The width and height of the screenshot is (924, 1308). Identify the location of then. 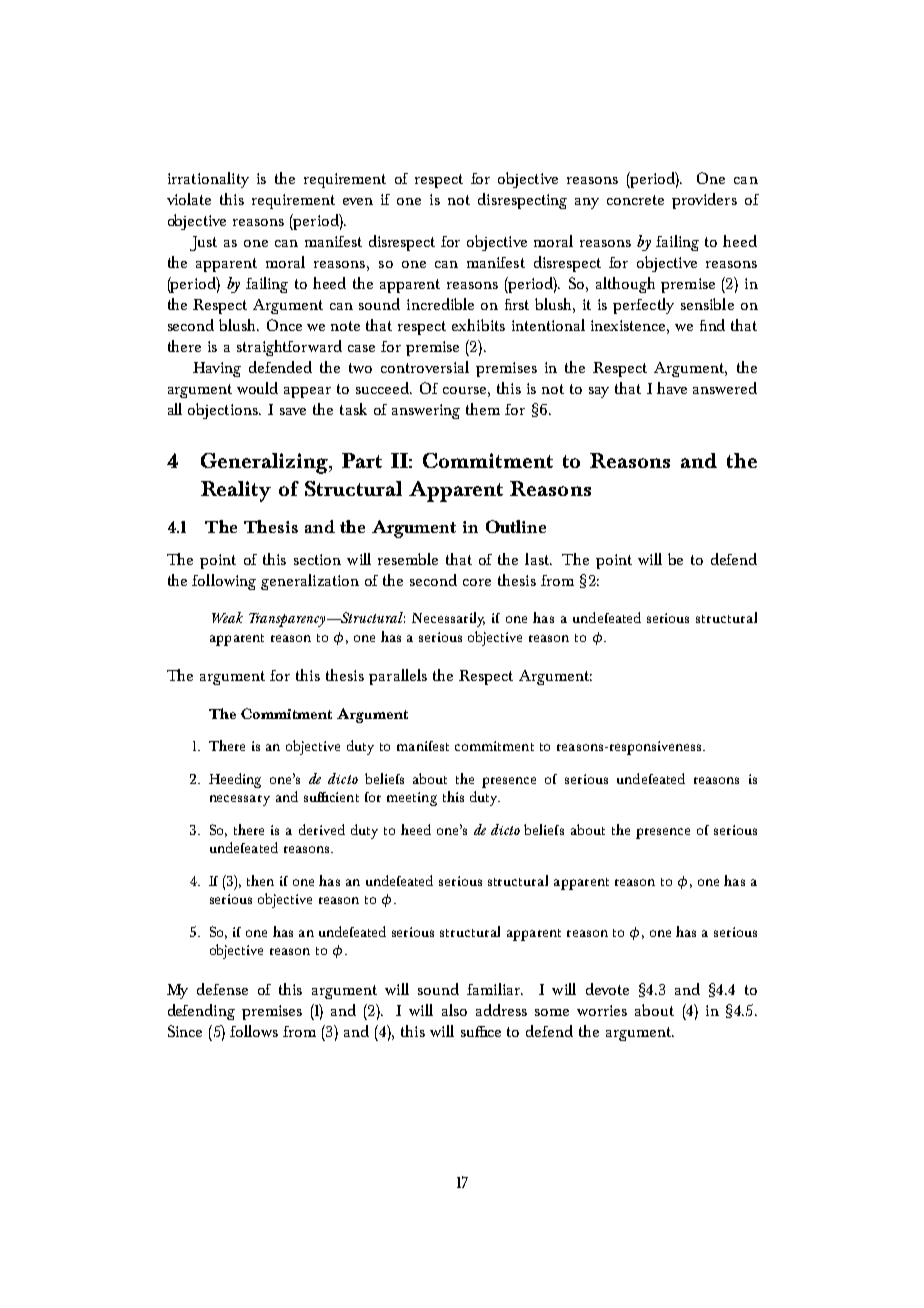
(260, 880).
